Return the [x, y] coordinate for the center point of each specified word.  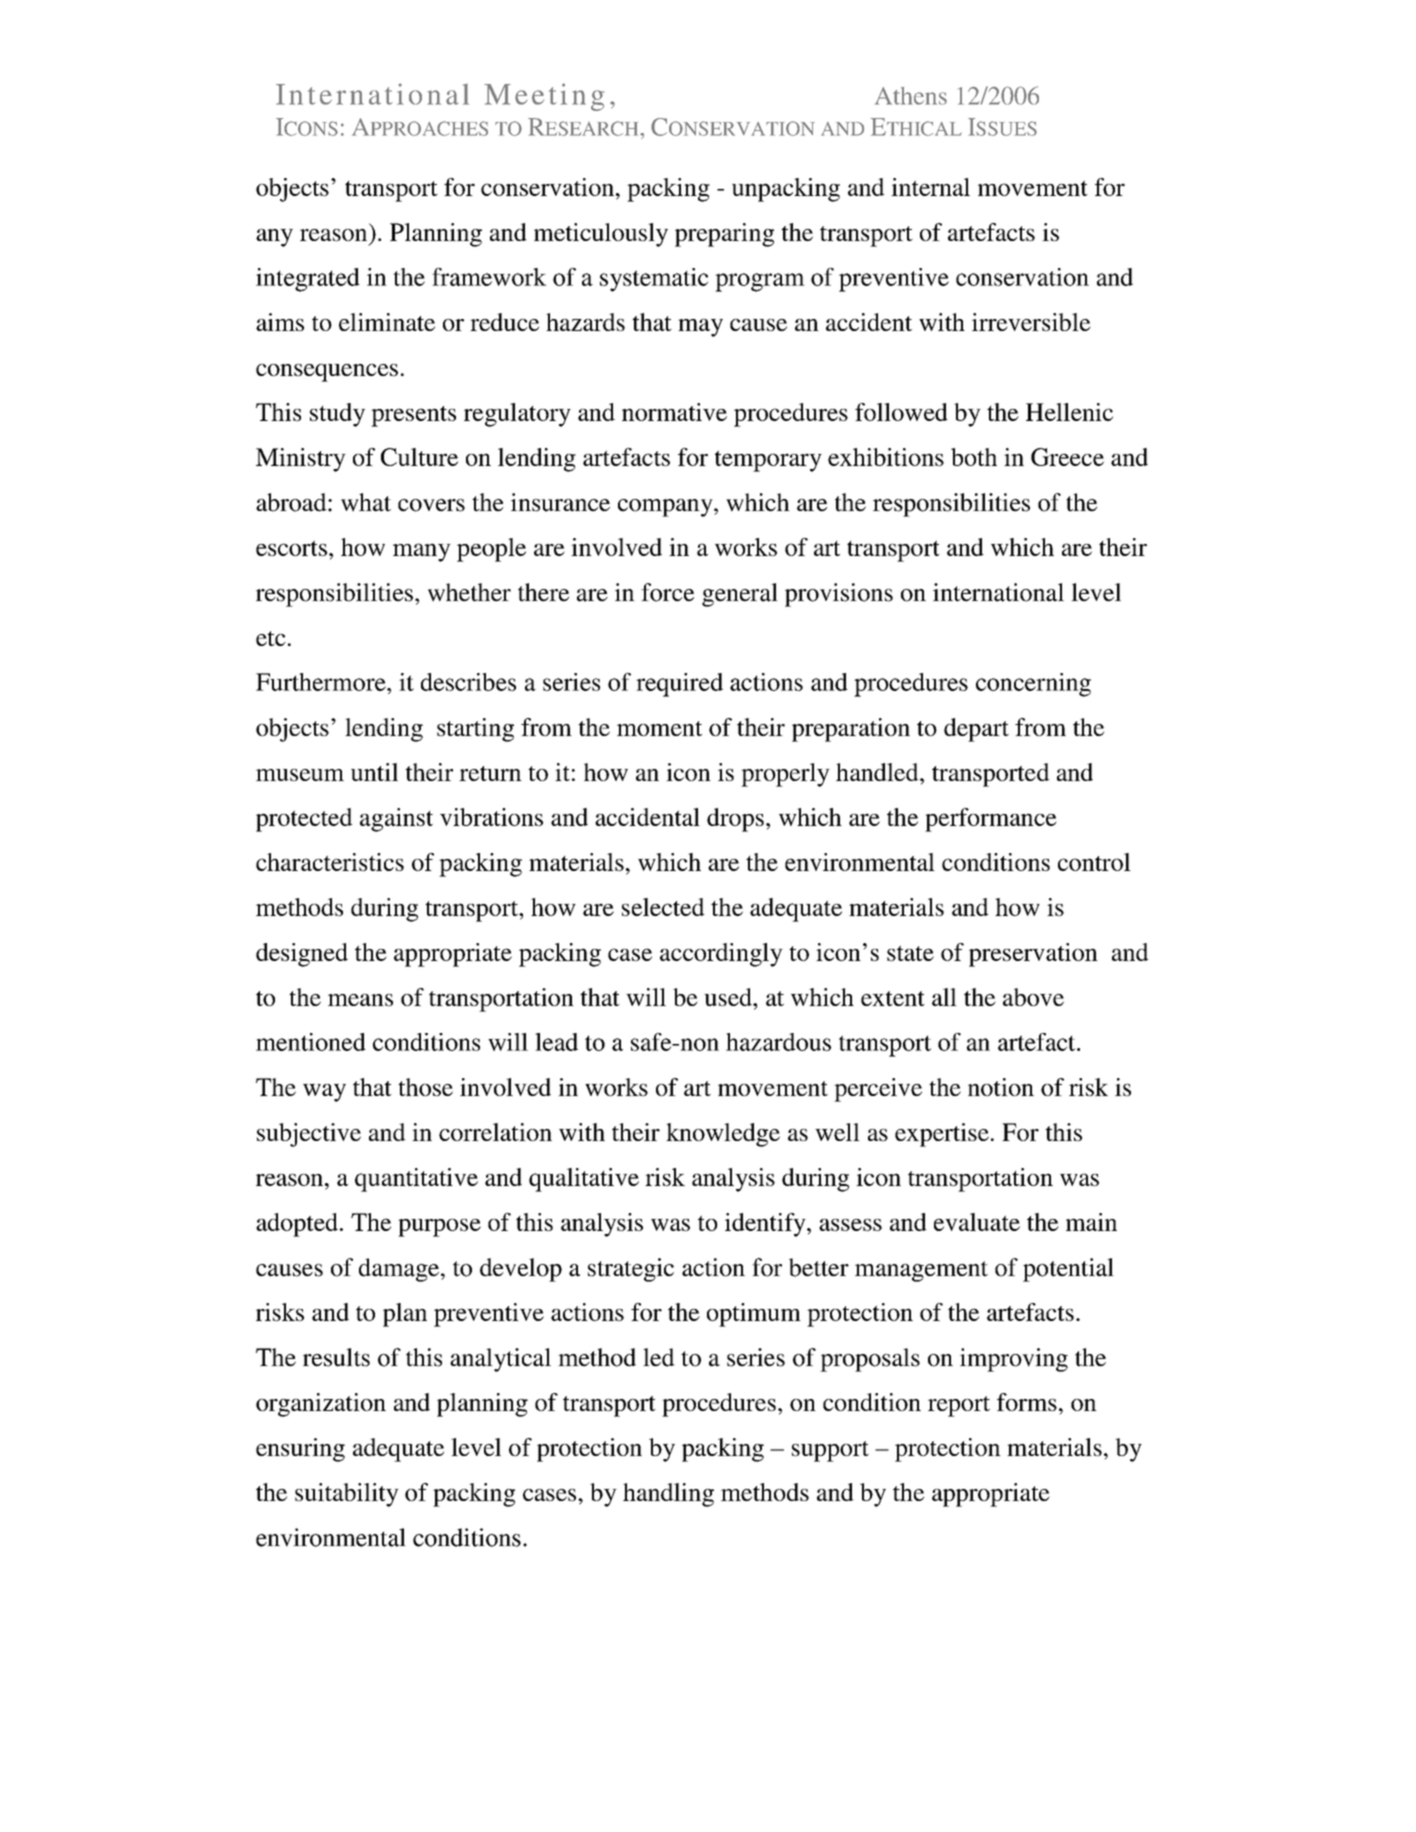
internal [930, 187]
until [374, 772]
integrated [308, 280]
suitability [347, 1495]
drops [735, 820]
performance [991, 820]
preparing [724, 235]
